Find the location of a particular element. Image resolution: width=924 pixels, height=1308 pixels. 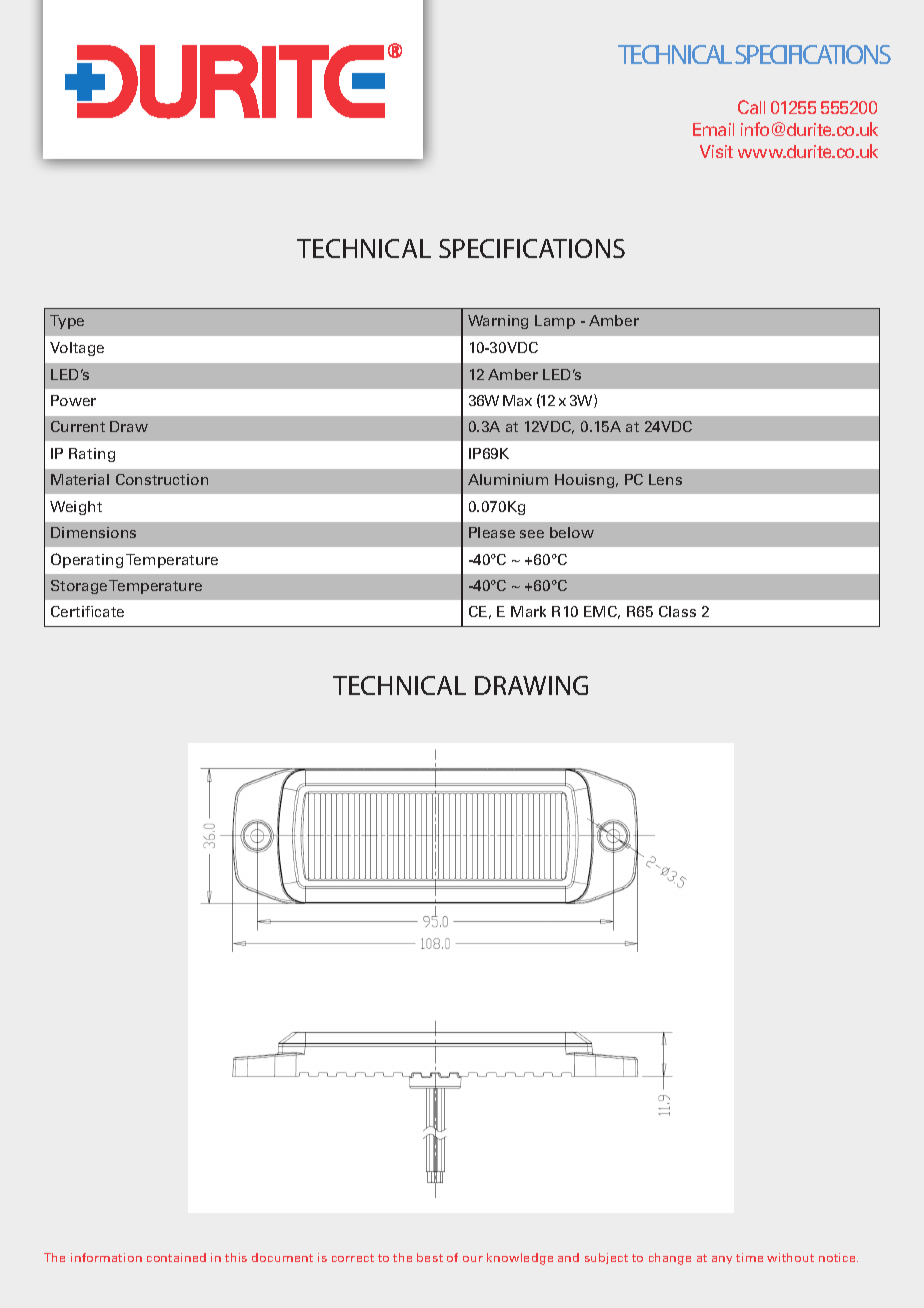

best is located at coordinates (430, 1257).
